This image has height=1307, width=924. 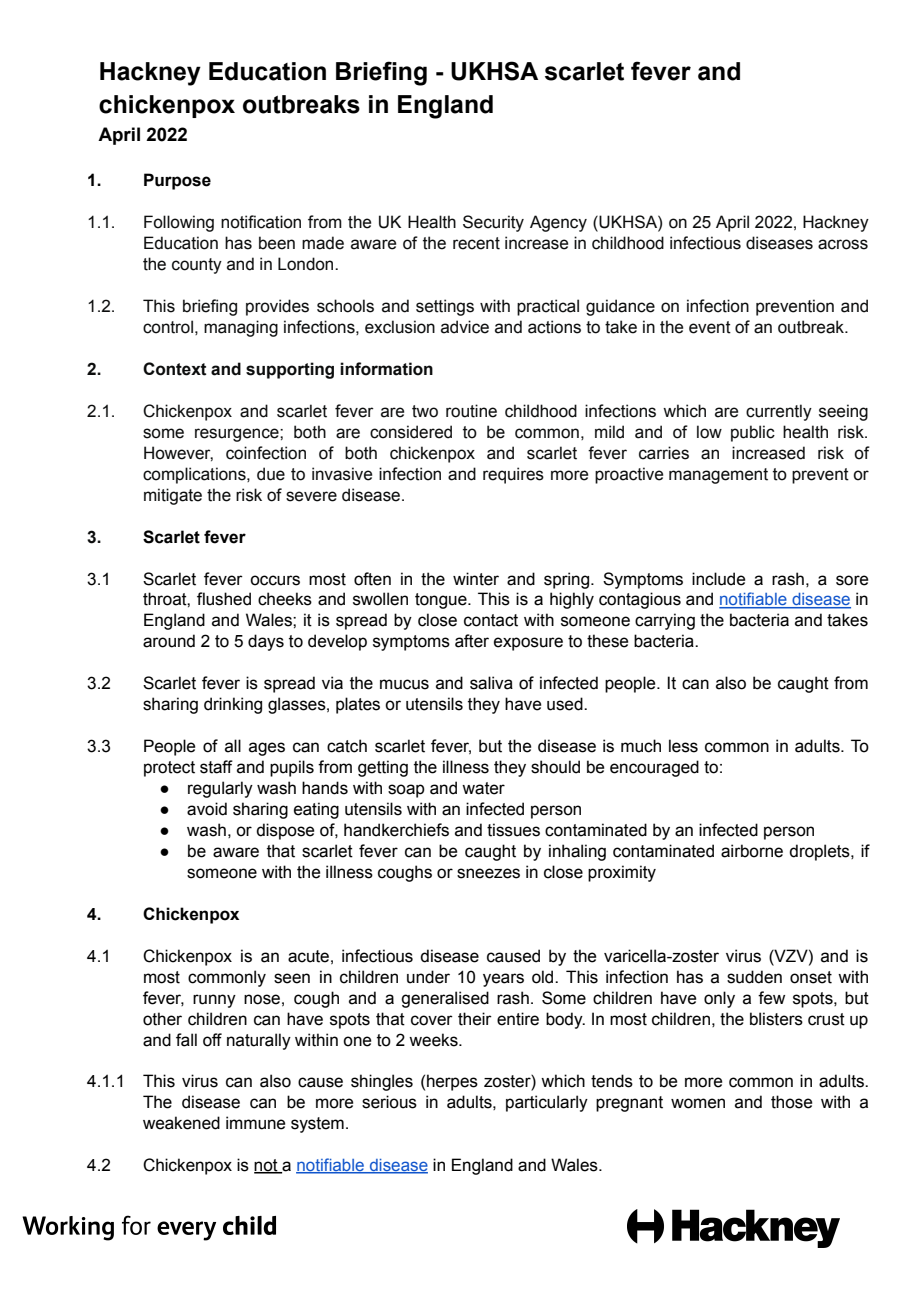 I want to click on supporting, so click(x=290, y=370).
